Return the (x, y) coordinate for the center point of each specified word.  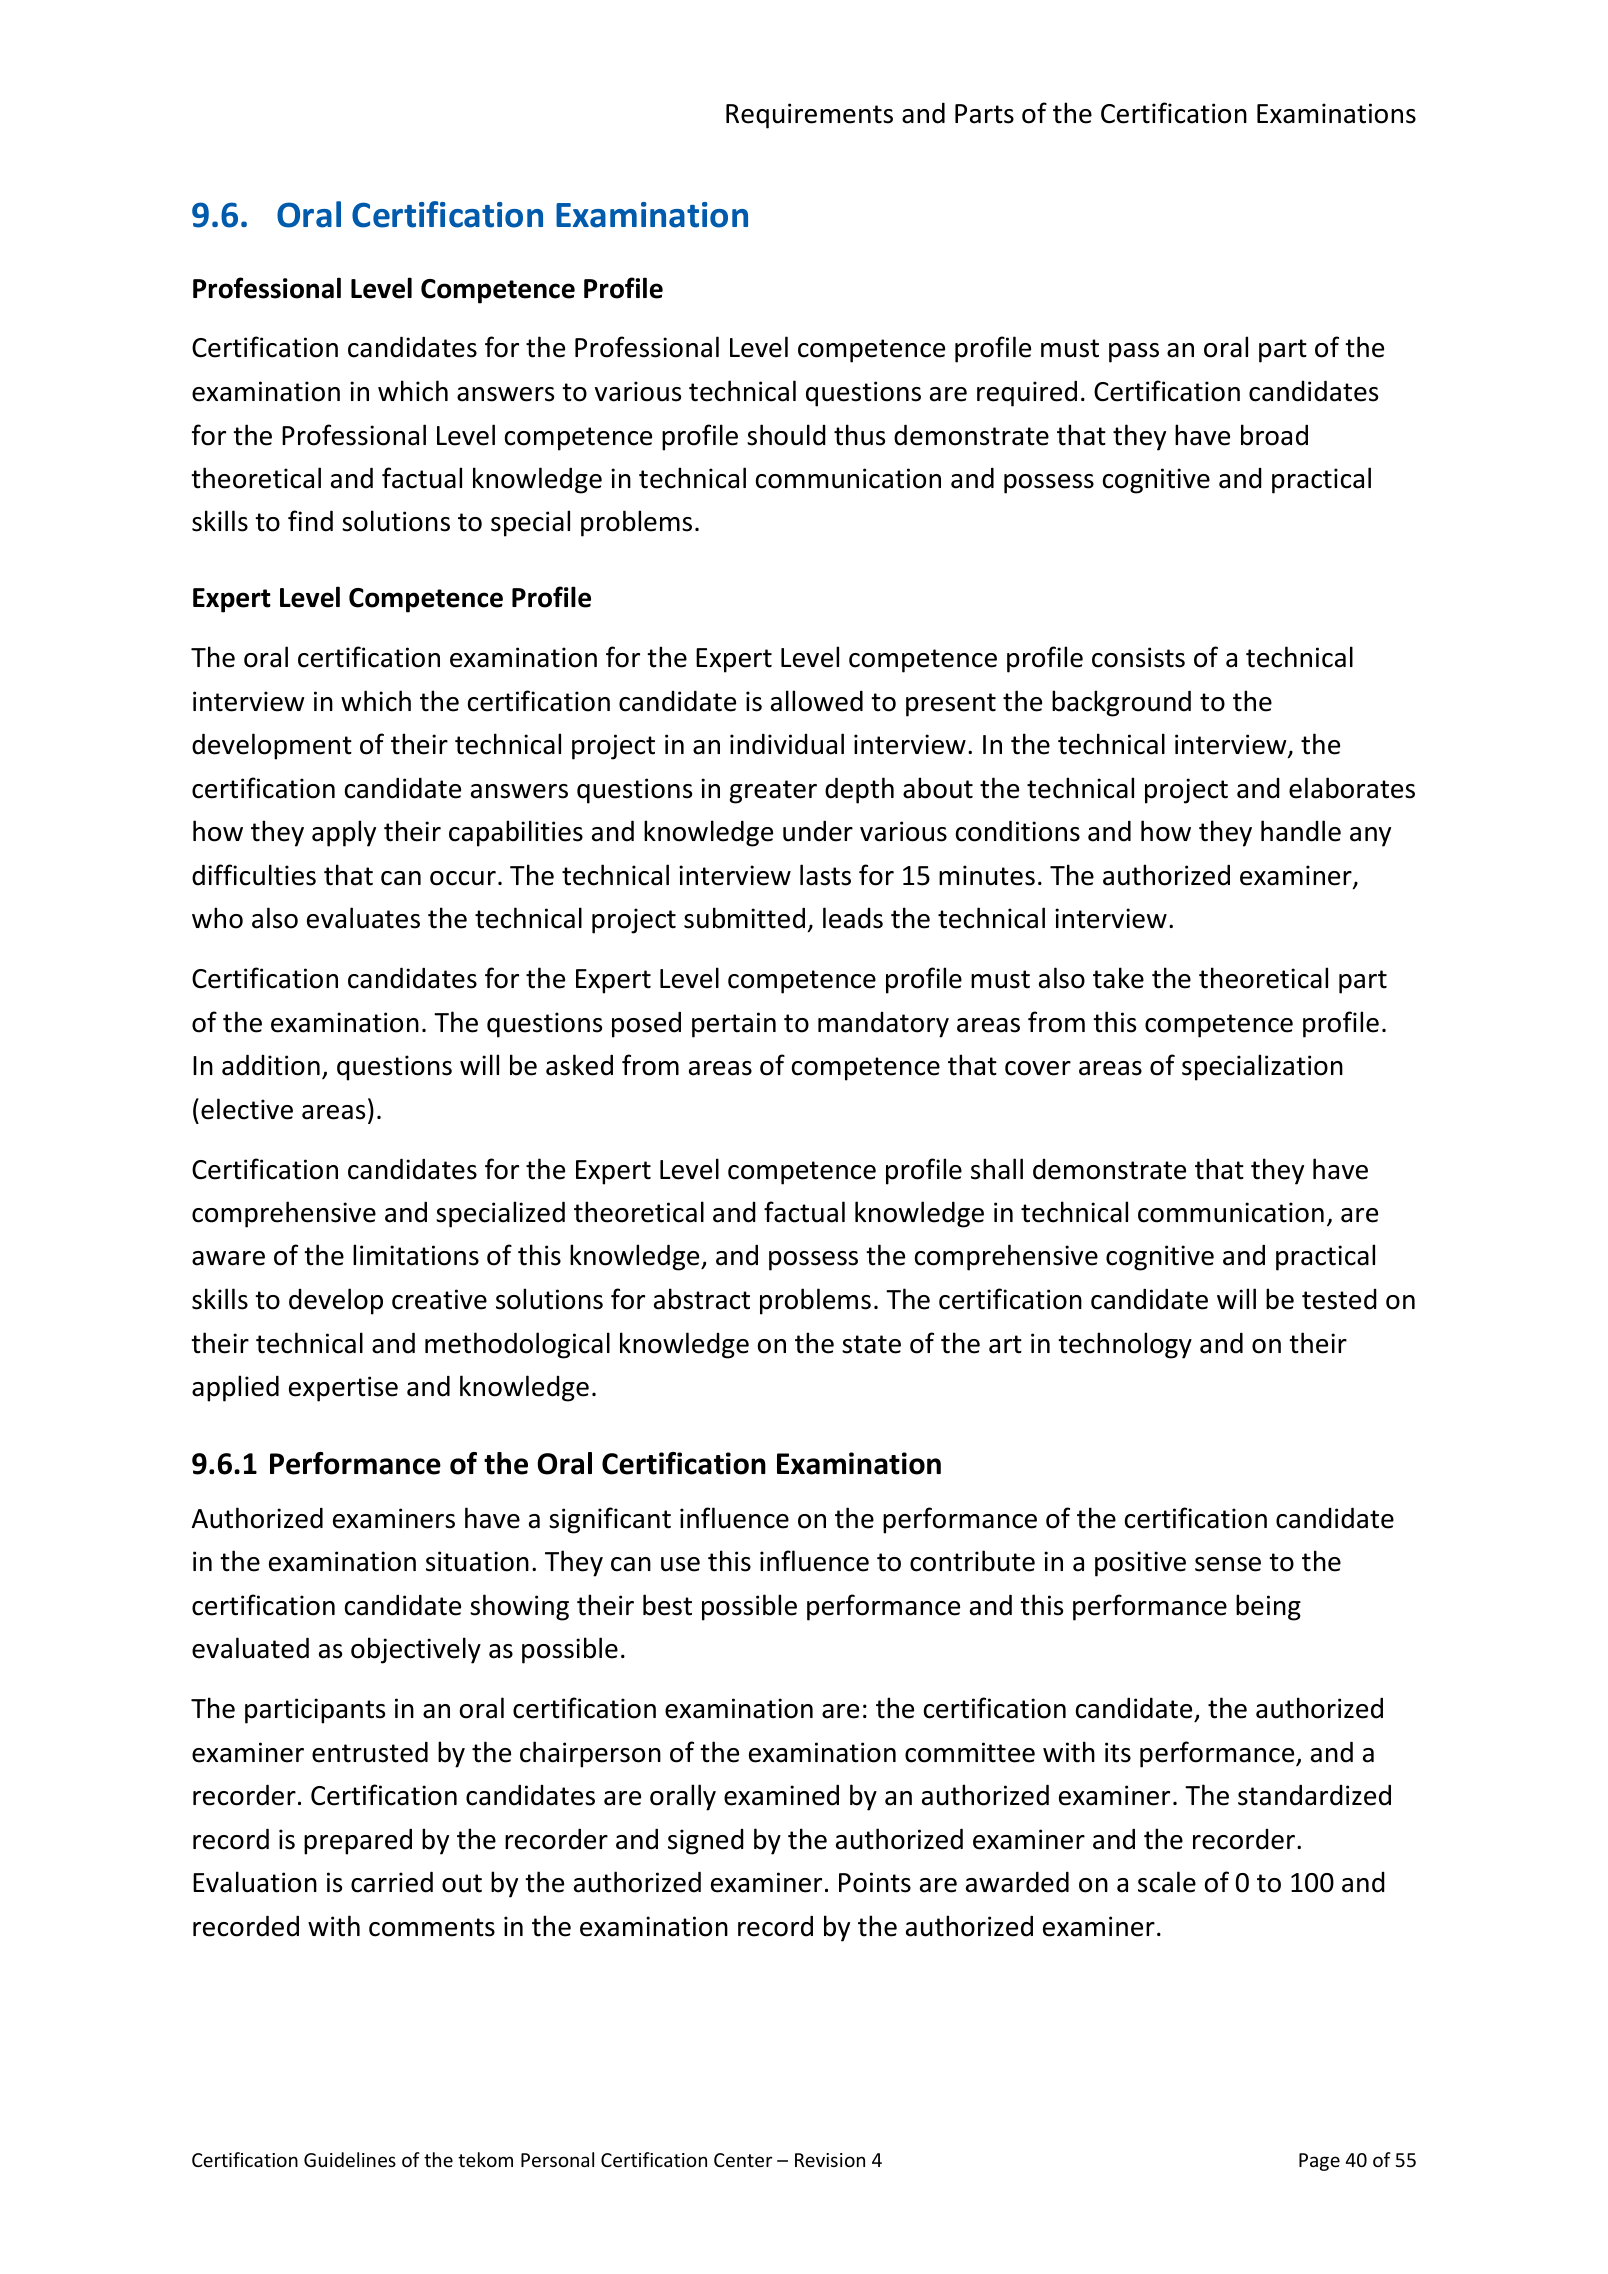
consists (1138, 657)
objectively (416, 1650)
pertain (734, 1025)
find (310, 521)
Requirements (809, 116)
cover (1038, 1068)
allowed (817, 701)
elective (247, 1109)
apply (344, 833)
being (1268, 1607)
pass (1134, 353)
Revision (830, 2160)
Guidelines (350, 2159)
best (667, 1605)
